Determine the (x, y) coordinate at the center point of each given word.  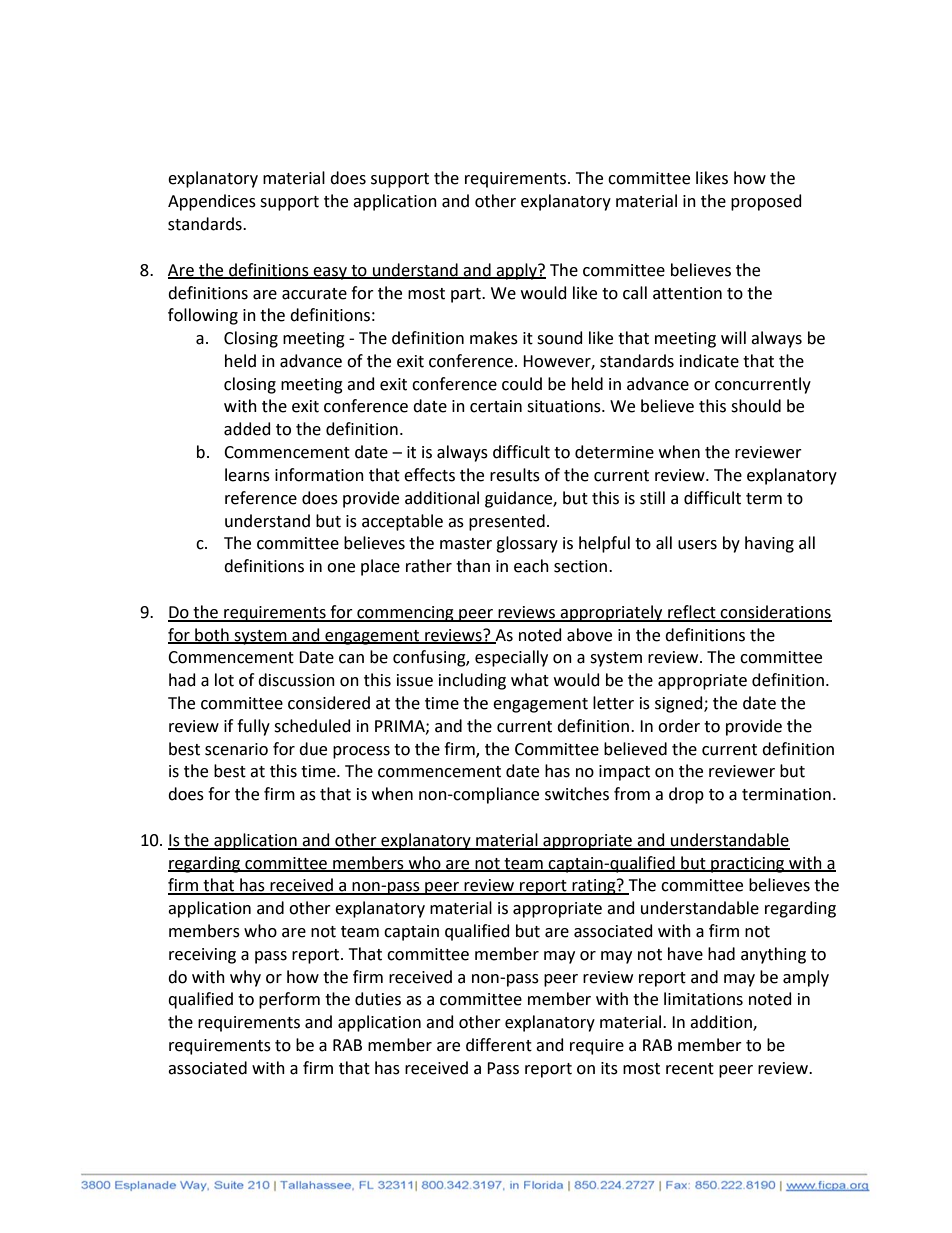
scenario (236, 749)
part (467, 295)
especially (511, 658)
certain (496, 406)
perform (289, 1000)
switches (577, 794)
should (756, 406)
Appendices (212, 202)
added (247, 429)
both (212, 635)
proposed (766, 202)
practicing (748, 865)
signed (680, 704)
